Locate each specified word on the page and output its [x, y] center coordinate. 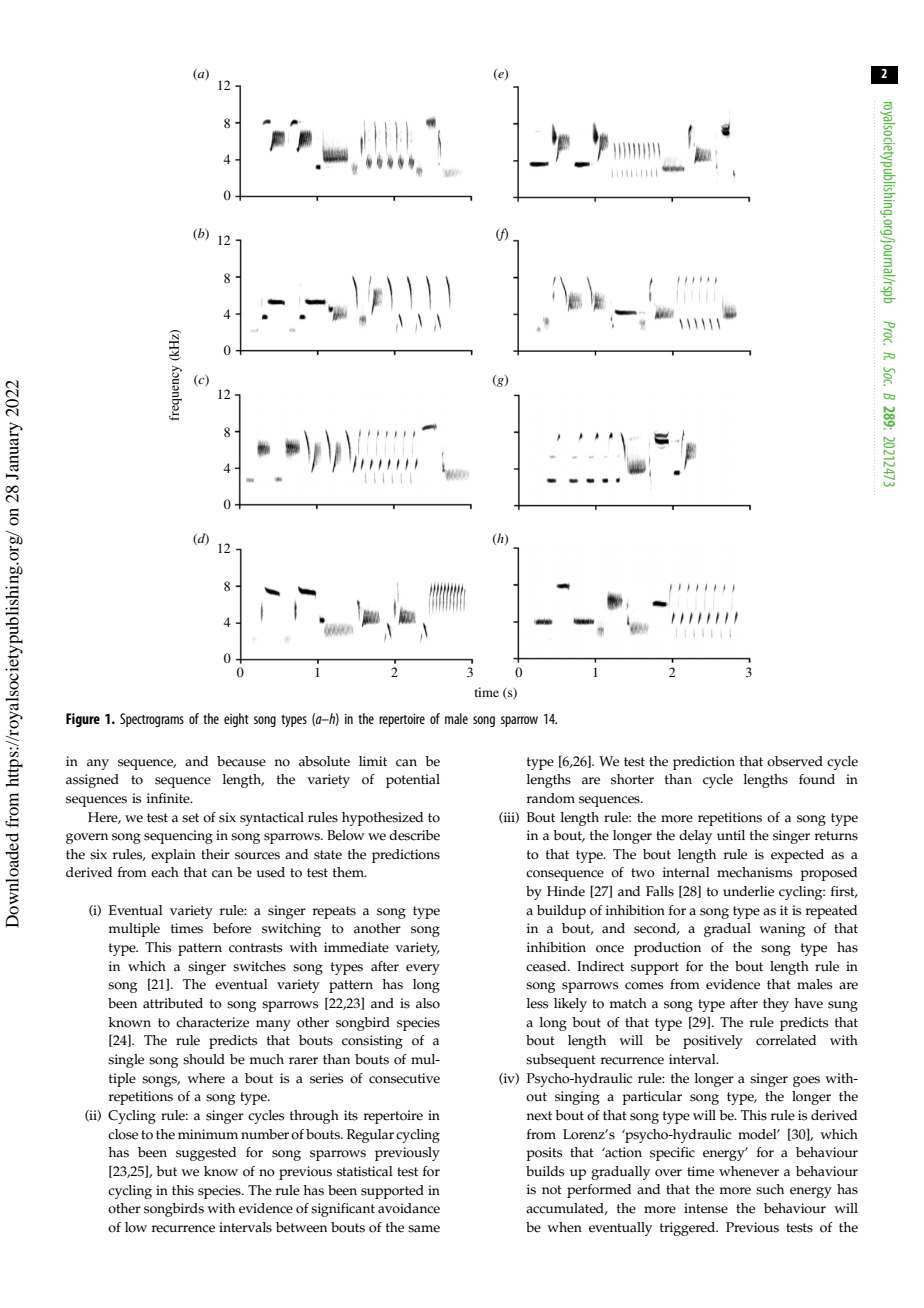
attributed [173, 1003]
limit [373, 761]
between [301, 1227]
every [423, 969]
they [776, 1005]
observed [795, 761]
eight [236, 720]
